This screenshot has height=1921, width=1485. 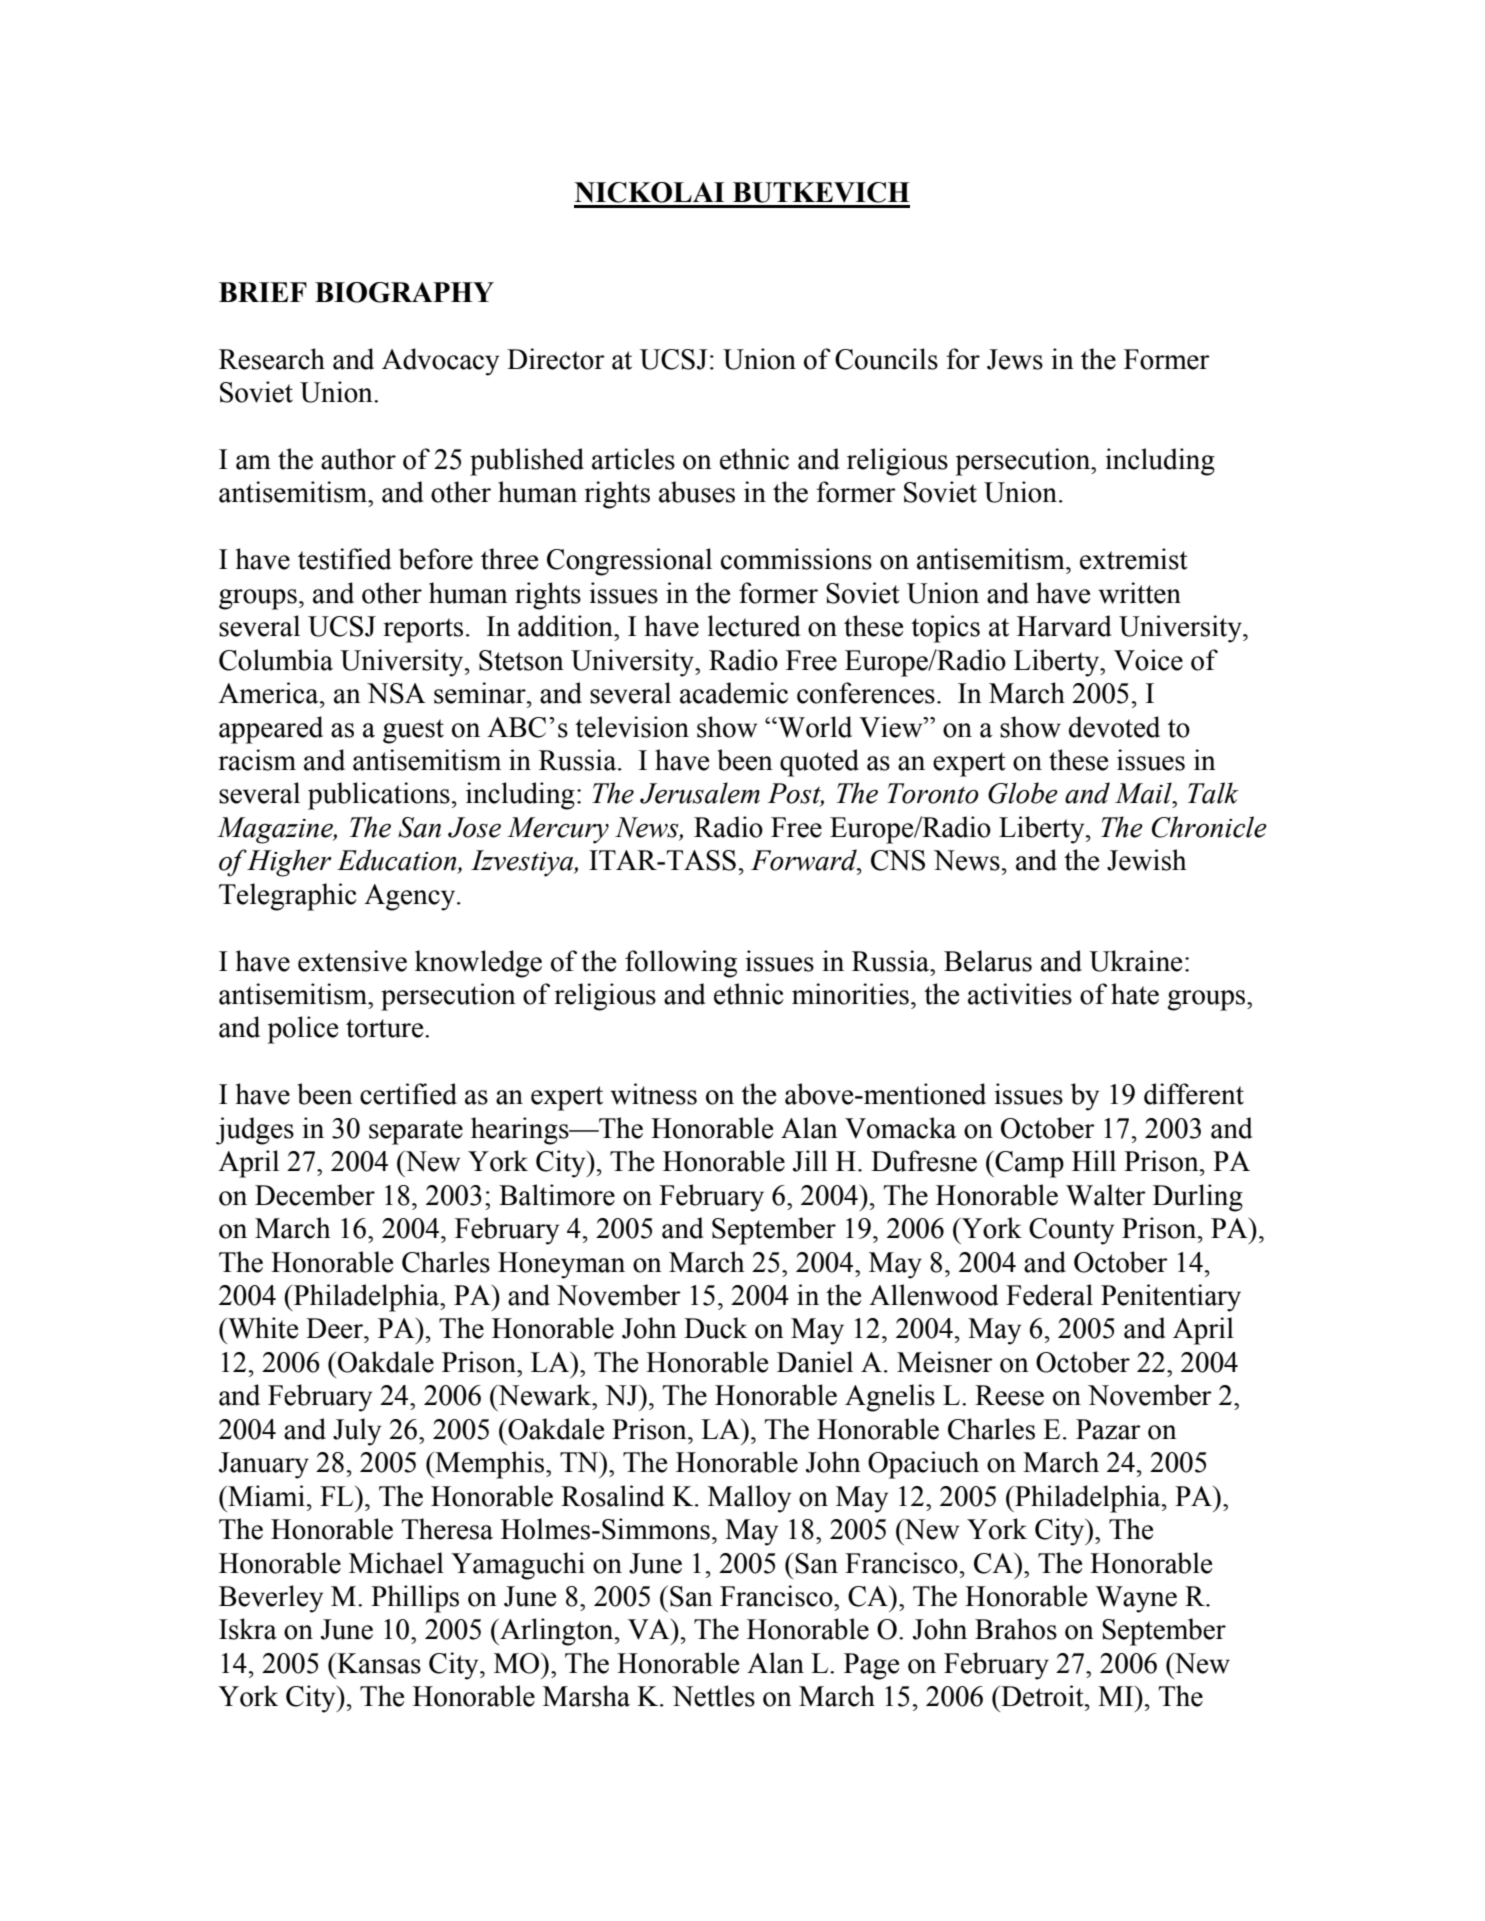 What do you see at coordinates (700, 793) in the screenshot?
I see `Jerusalem` at bounding box center [700, 793].
